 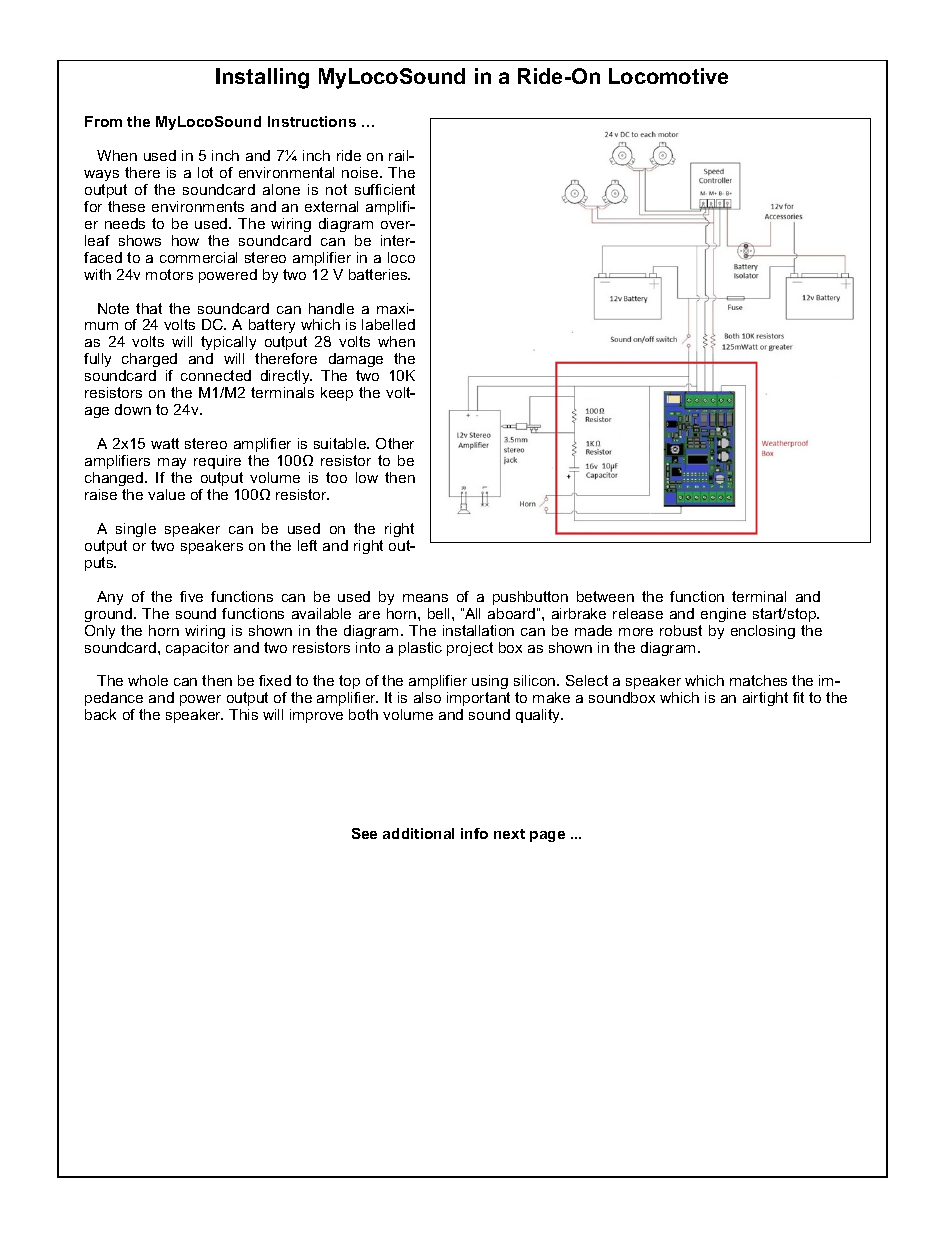 I want to click on typically, so click(x=229, y=345).
